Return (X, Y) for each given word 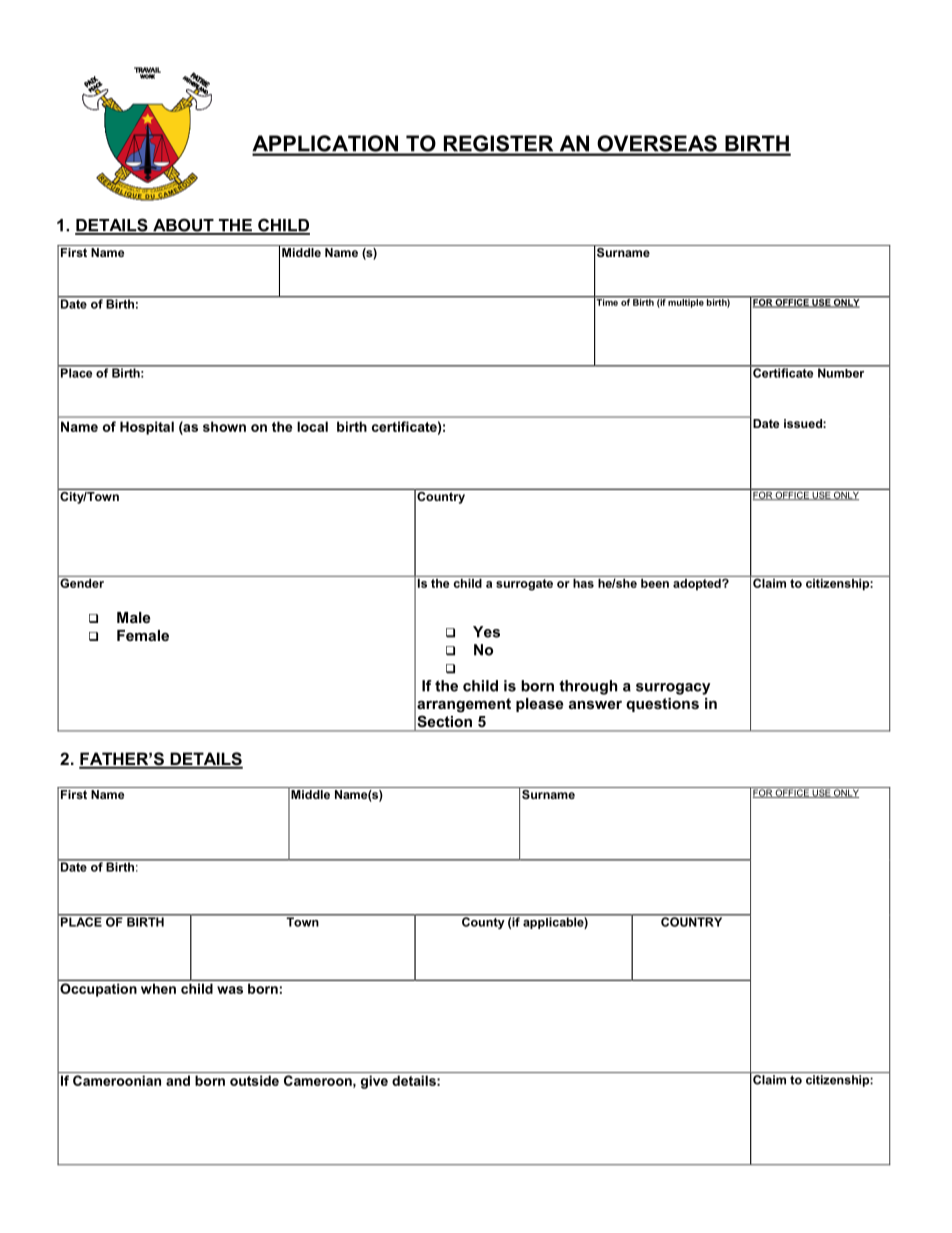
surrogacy (673, 689)
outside (254, 1080)
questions (662, 705)
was (230, 990)
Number (841, 372)
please (539, 705)
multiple (686, 302)
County (483, 922)
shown (224, 426)
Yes (486, 632)
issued (804, 423)
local (312, 426)
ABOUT (183, 226)
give (374, 1082)
